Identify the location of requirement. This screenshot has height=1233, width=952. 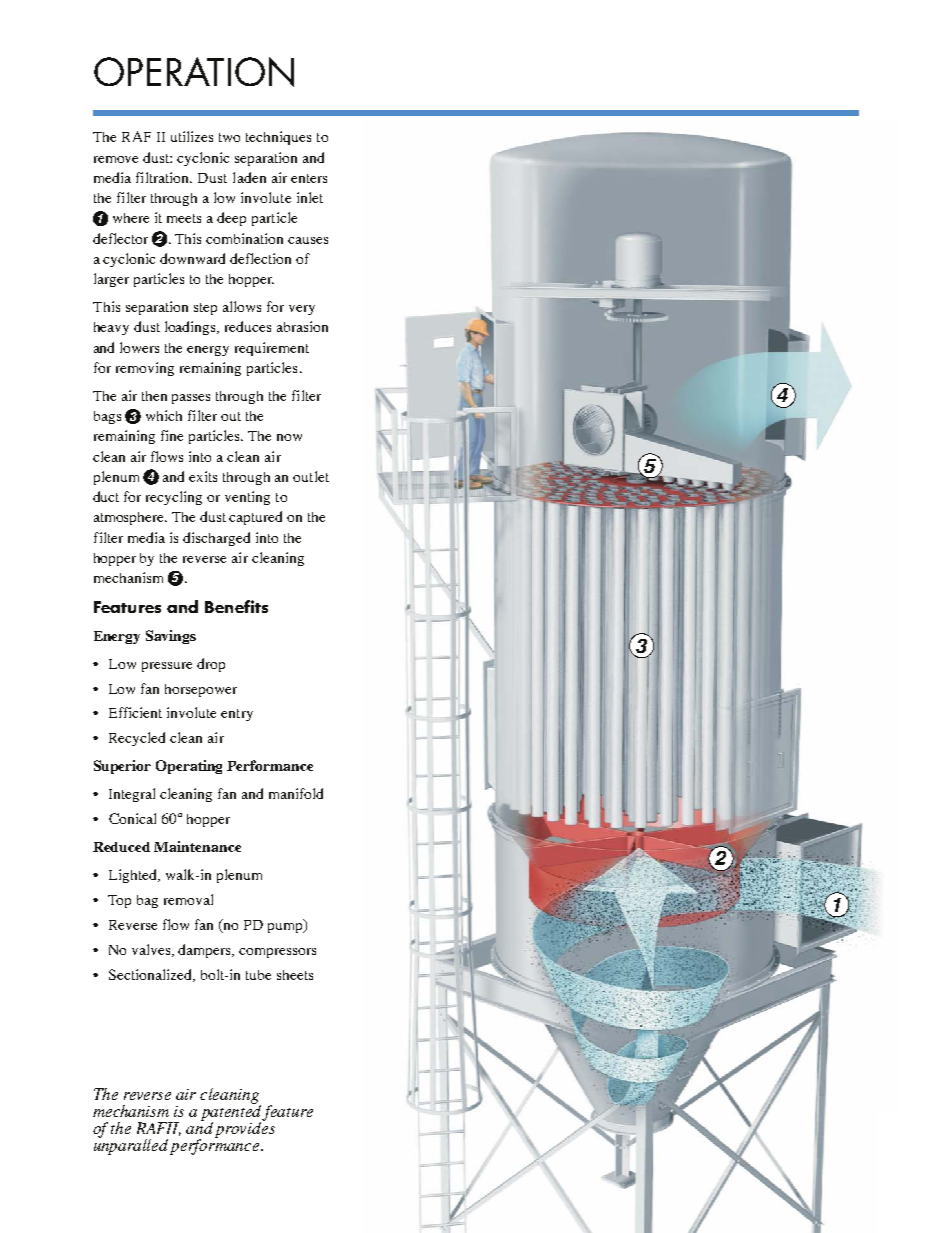
(272, 349).
